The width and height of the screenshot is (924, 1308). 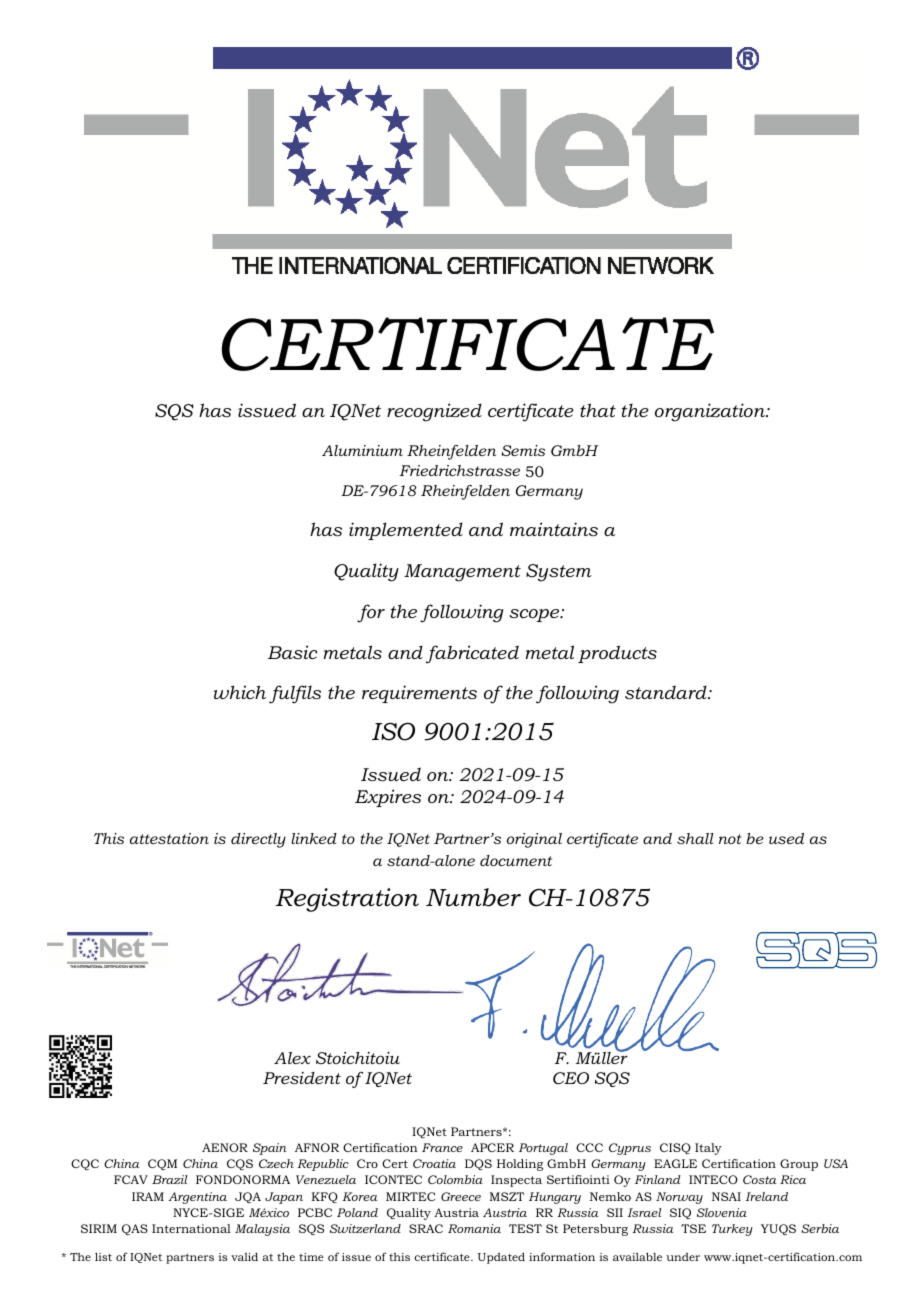 What do you see at coordinates (598, 410) in the screenshot?
I see `that` at bounding box center [598, 410].
